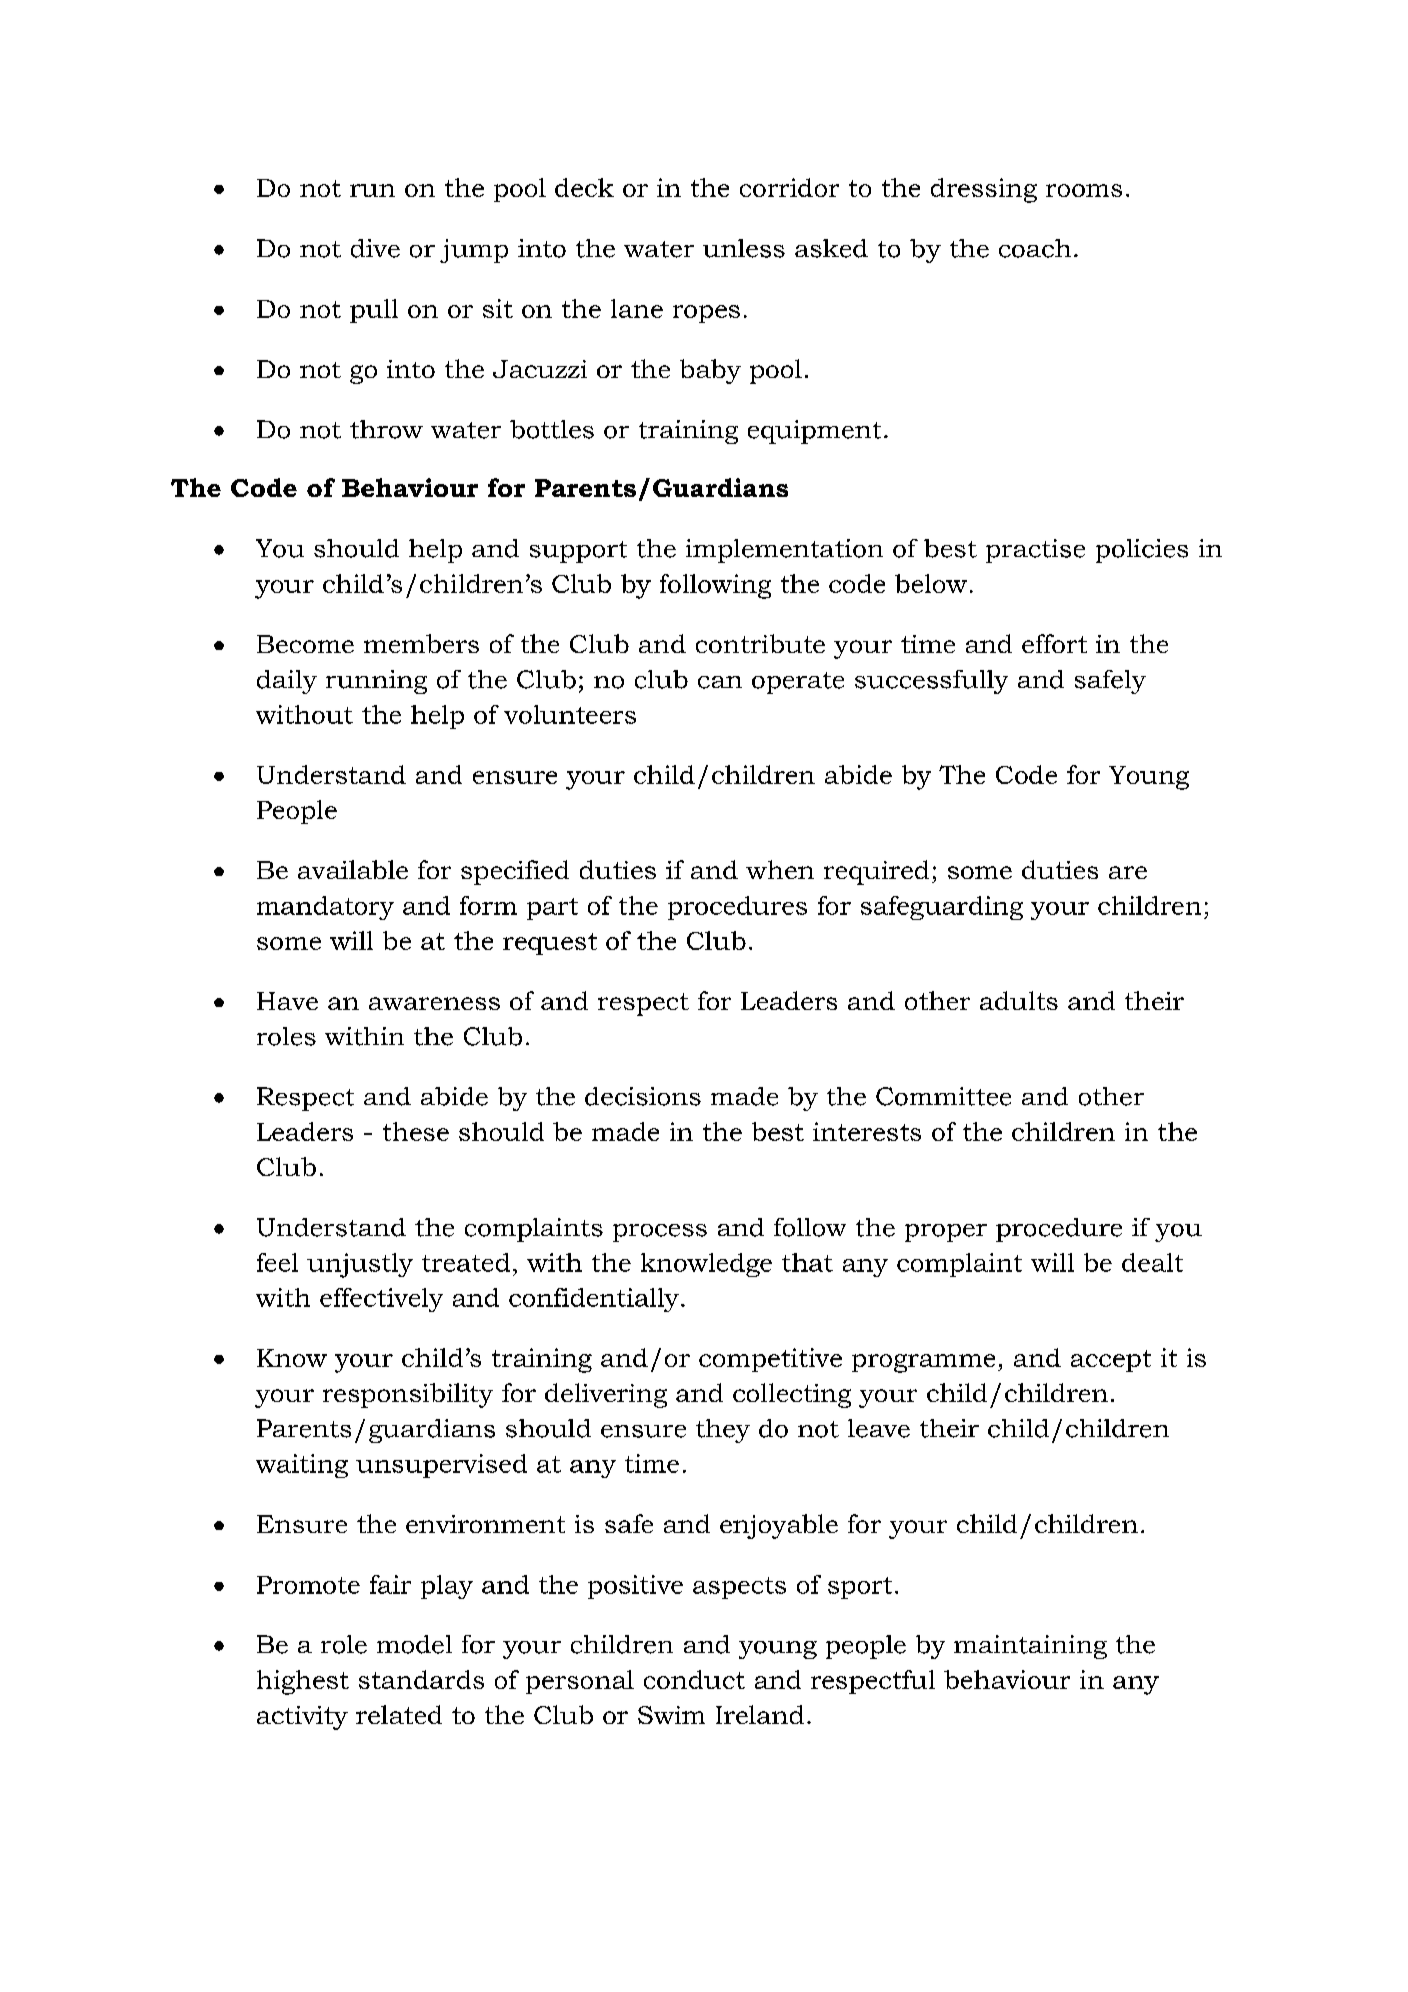 The height and width of the document is (1992, 1408). I want to click on unless, so click(744, 248).
